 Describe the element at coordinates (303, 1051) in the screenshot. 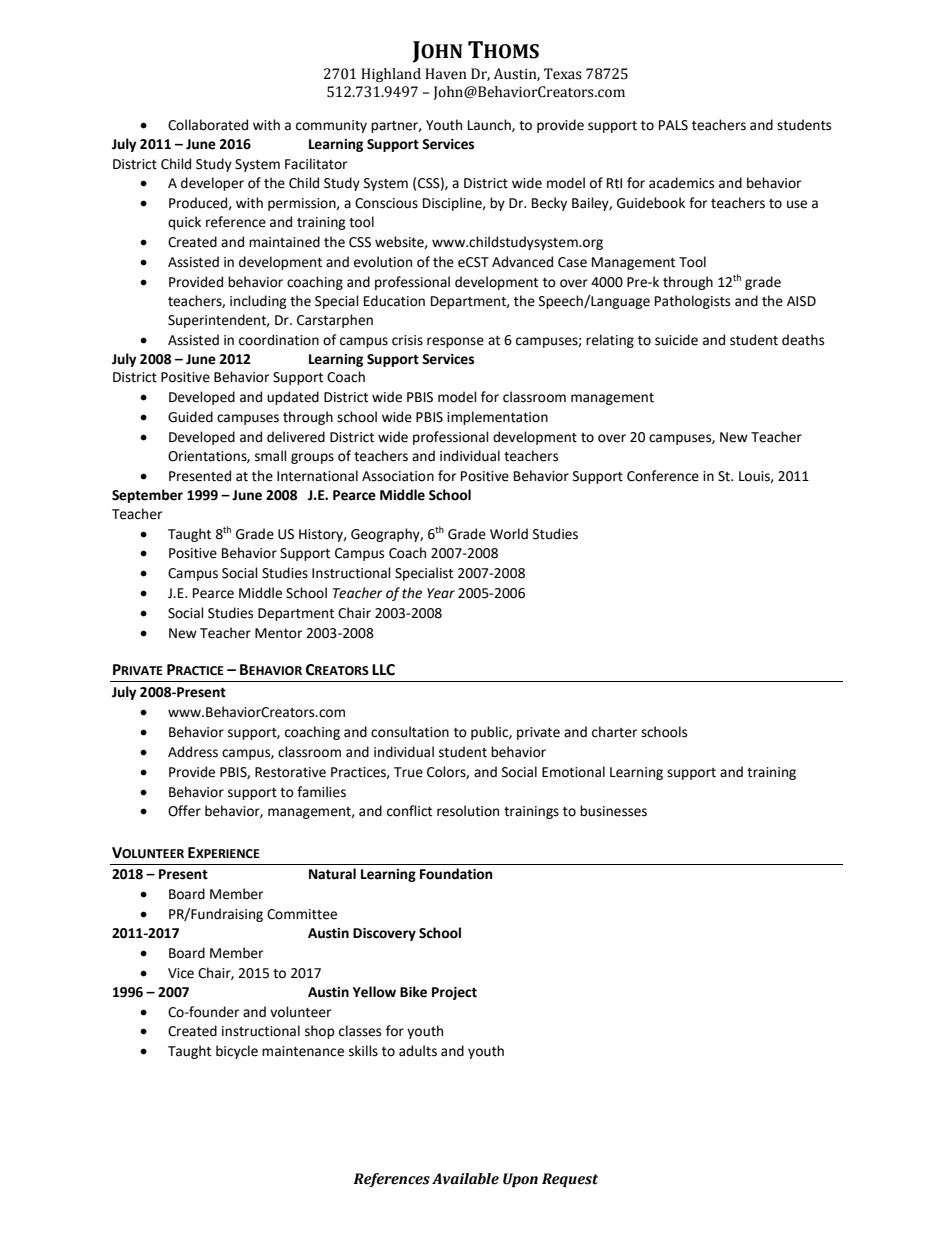

I see `maintenance` at that location.
